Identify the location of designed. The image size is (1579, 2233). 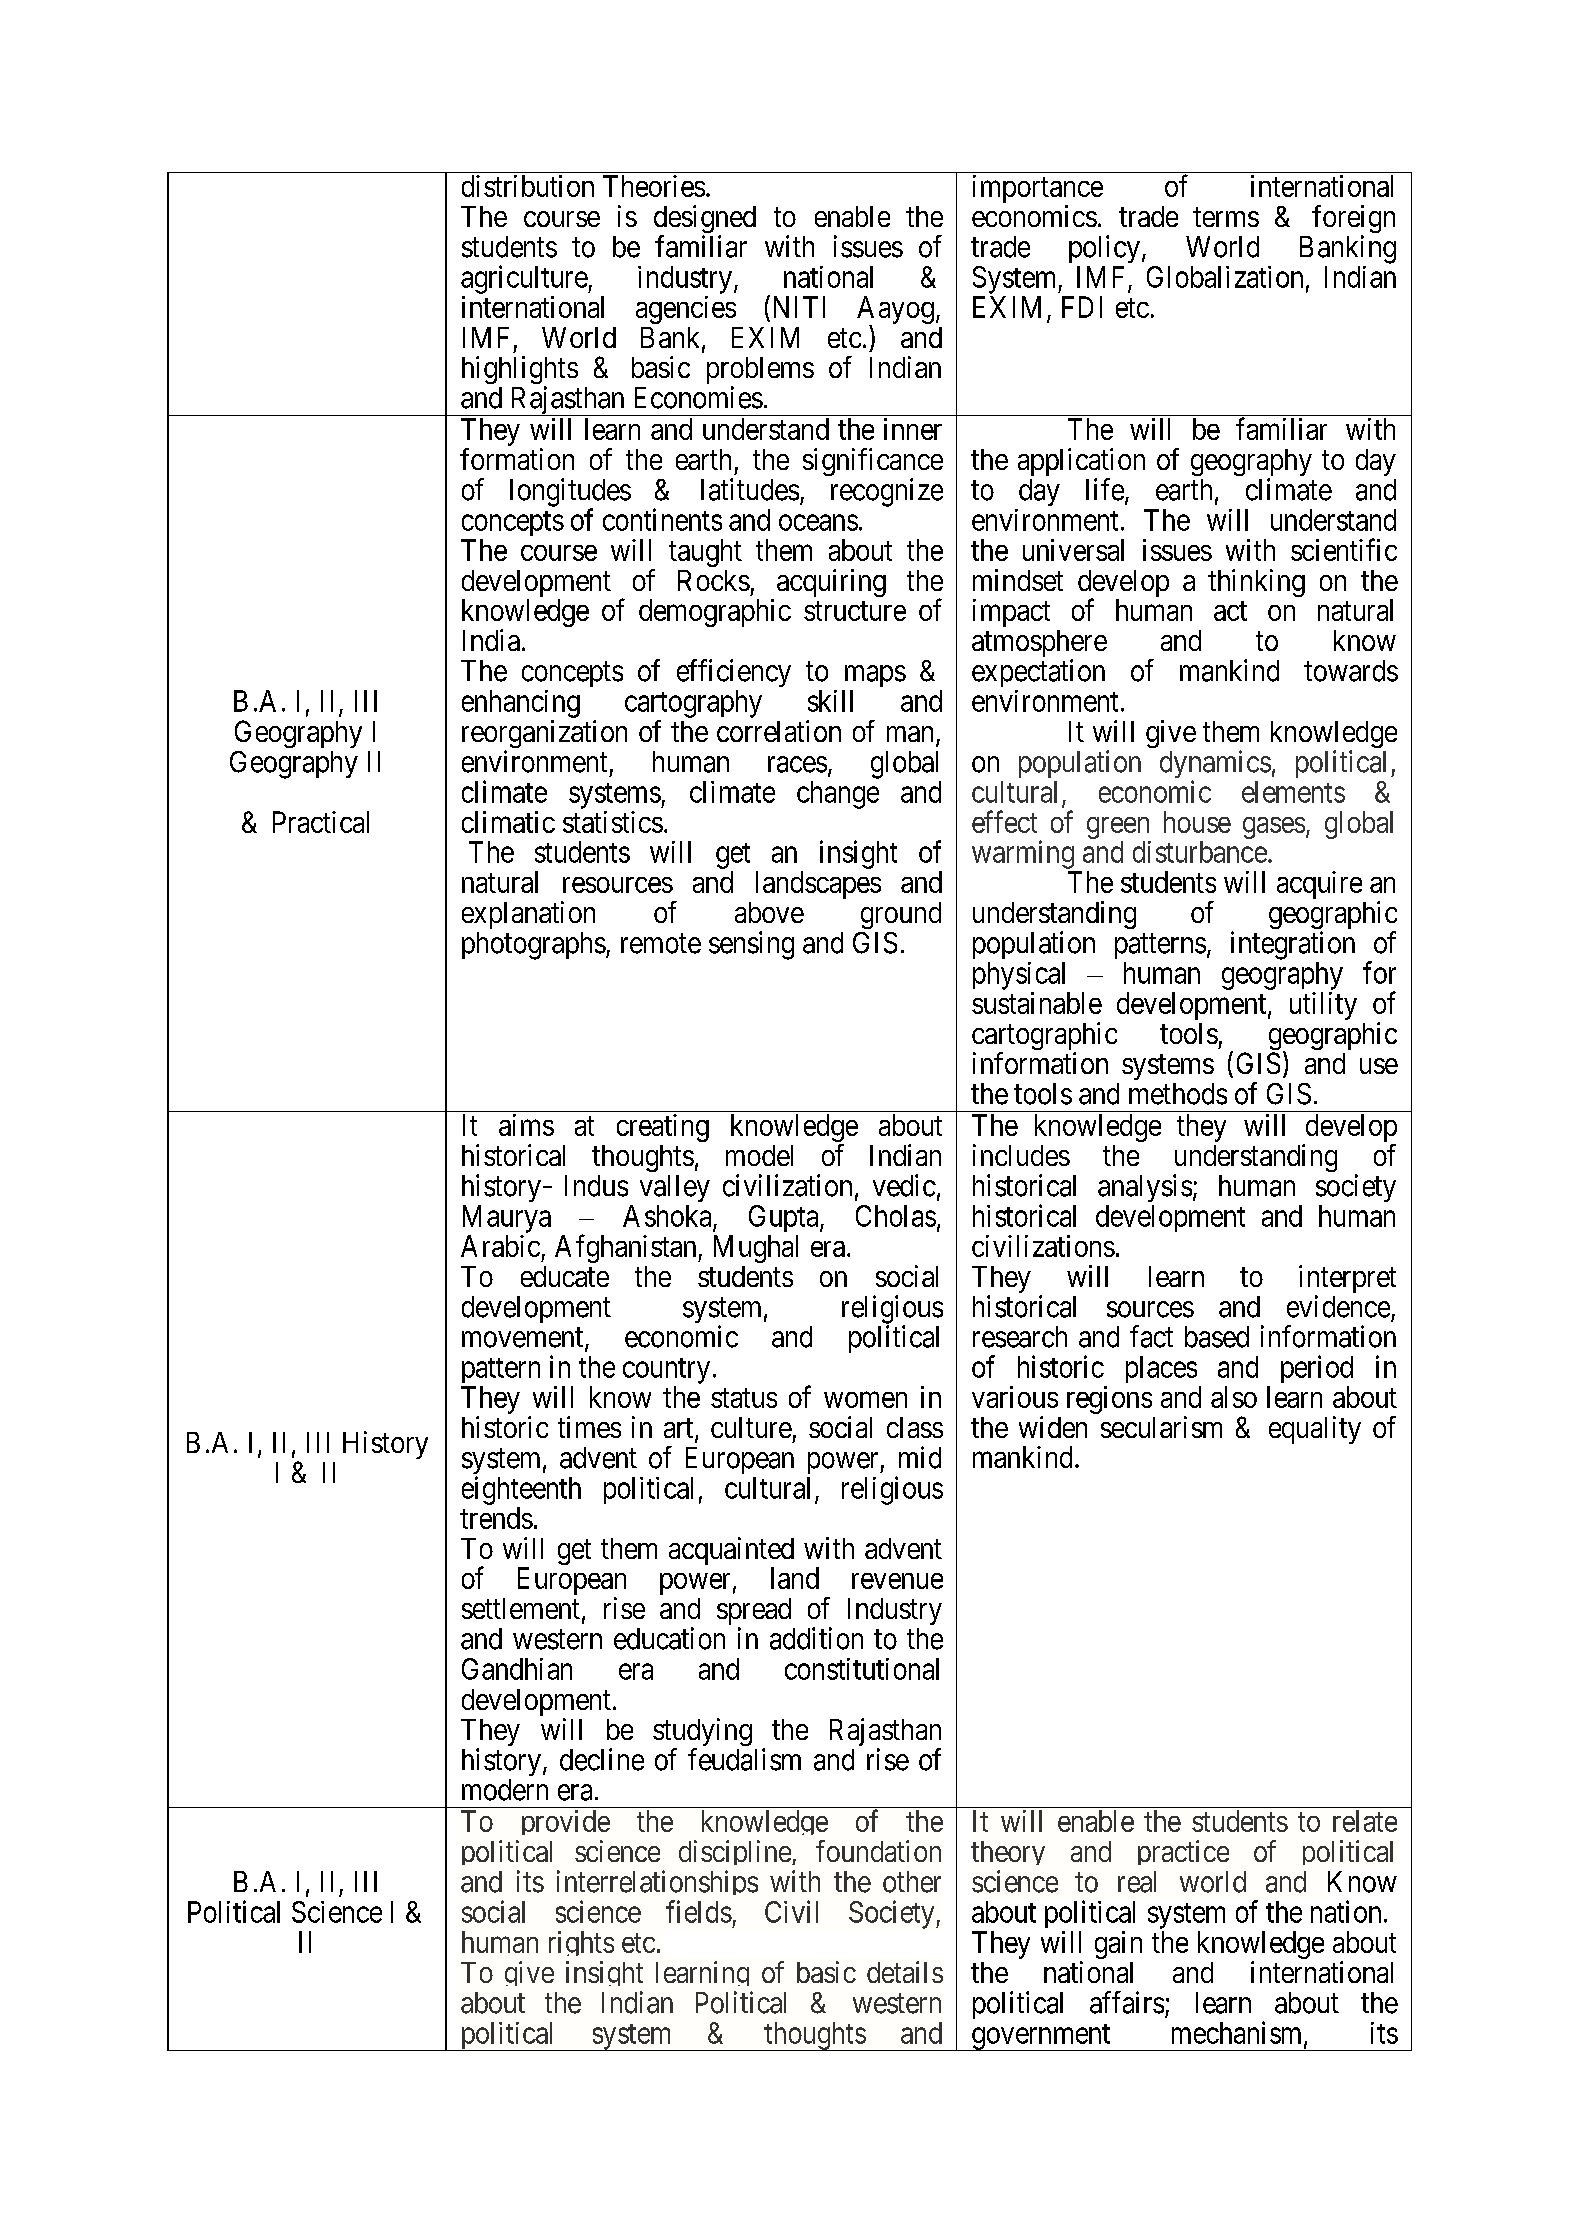
(705, 220).
